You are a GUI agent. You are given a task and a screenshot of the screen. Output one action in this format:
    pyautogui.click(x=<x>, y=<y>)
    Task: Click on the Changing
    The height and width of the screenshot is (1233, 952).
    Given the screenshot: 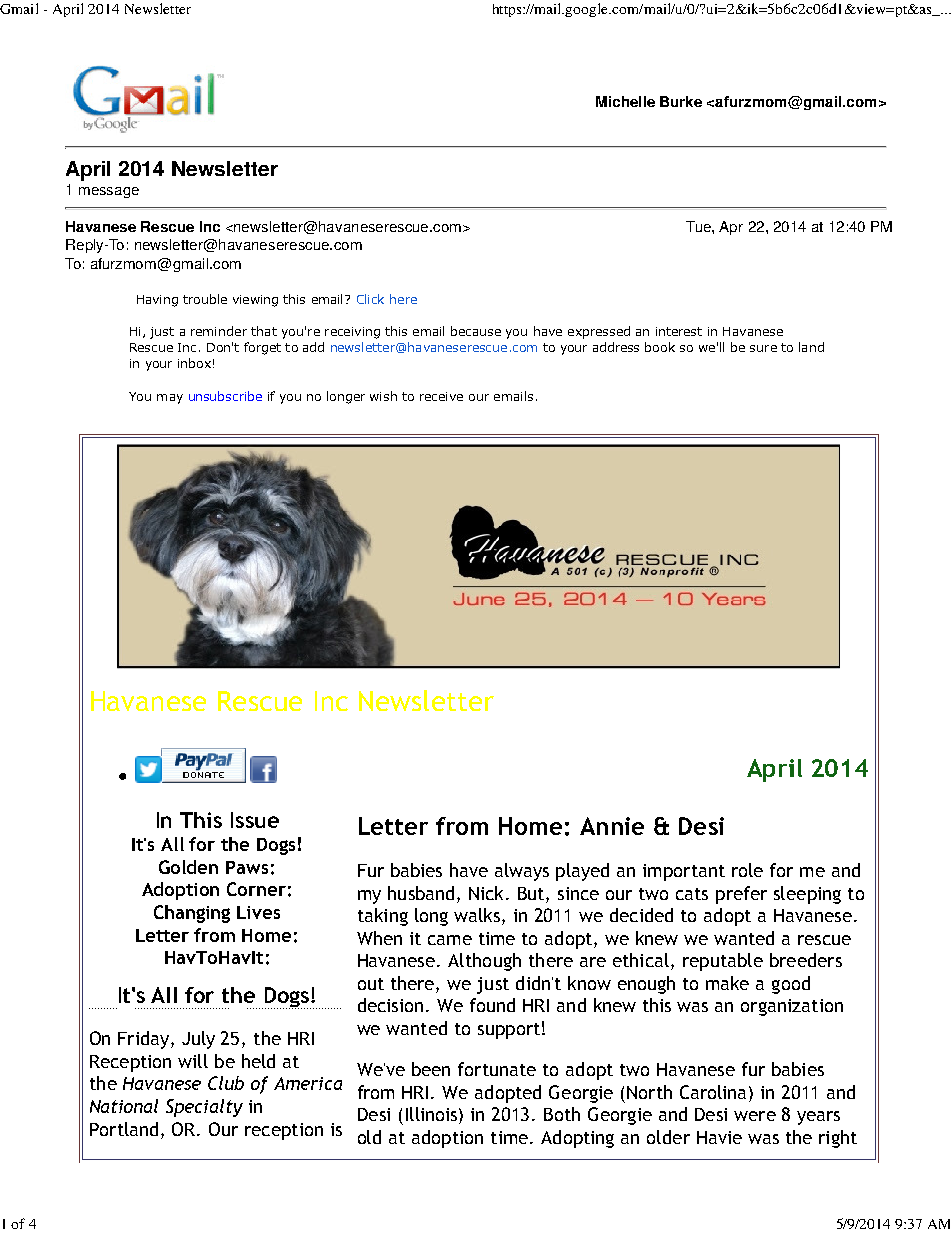 What is the action you would take?
    pyautogui.click(x=192, y=914)
